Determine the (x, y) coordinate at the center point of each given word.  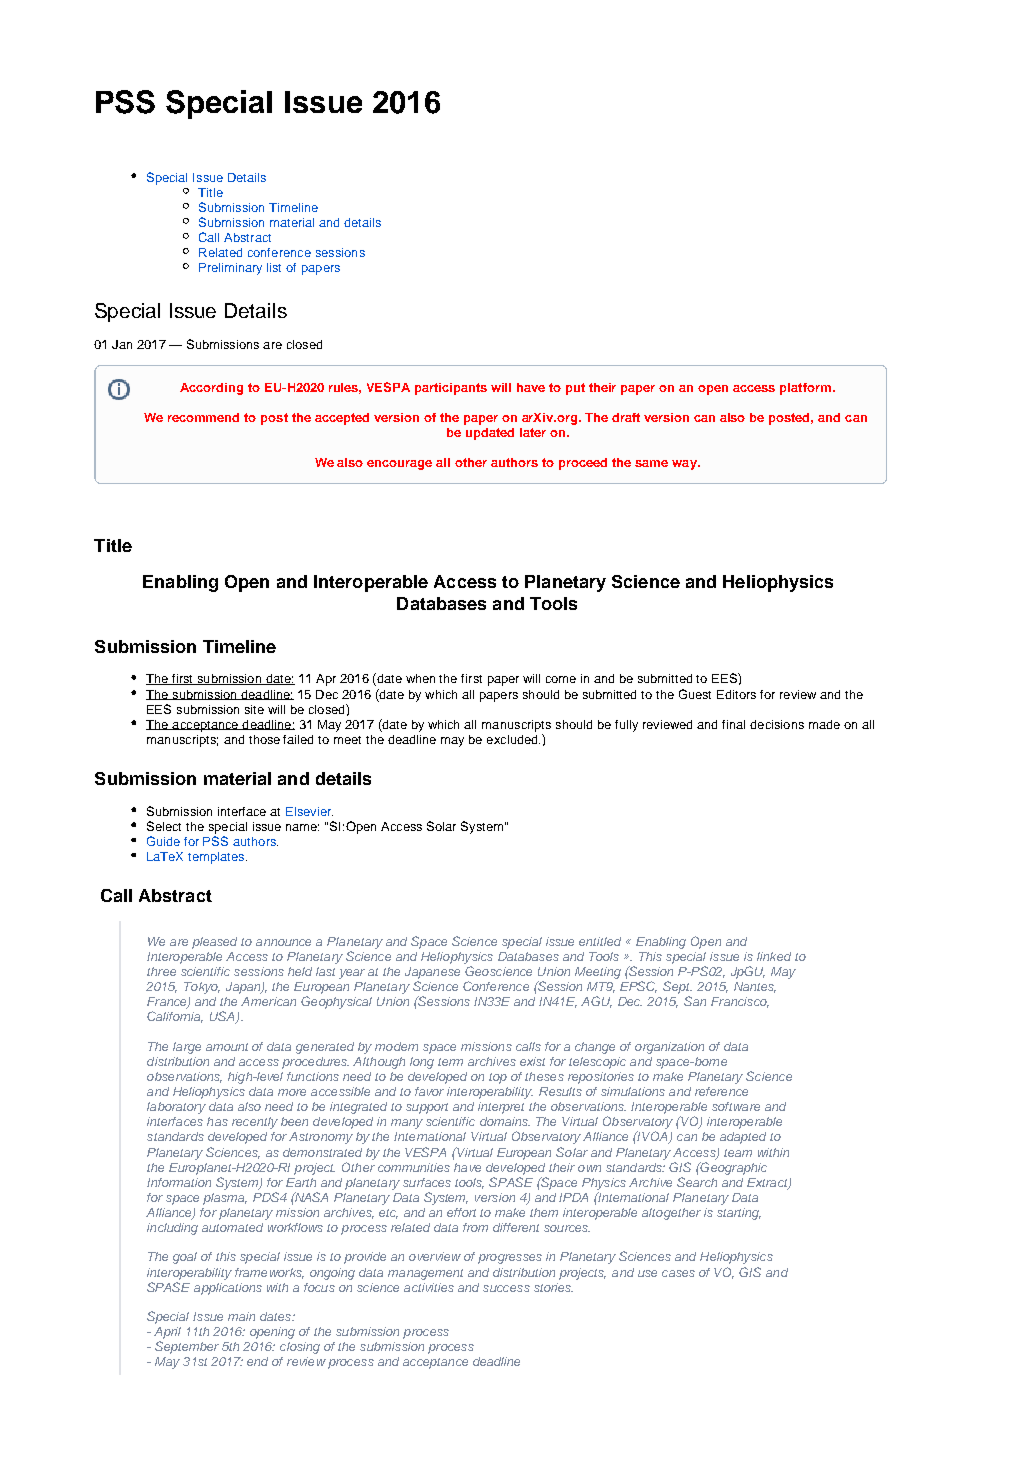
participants (451, 389)
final (733, 724)
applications (228, 1289)
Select (164, 826)
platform (805, 389)
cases (678, 1273)
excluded (513, 739)
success (506, 1288)
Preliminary (230, 269)
